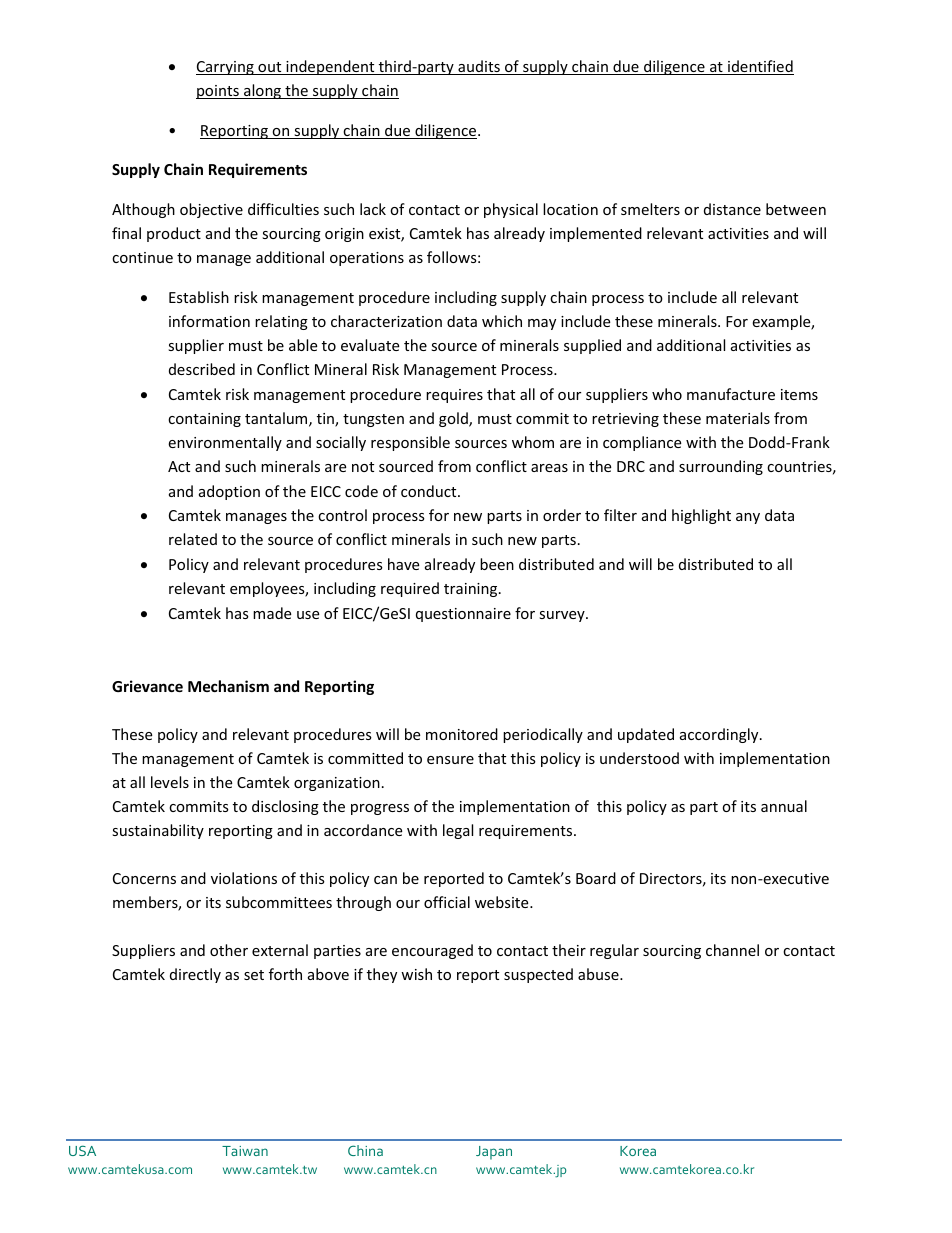  I want to click on identified, so click(760, 67).
